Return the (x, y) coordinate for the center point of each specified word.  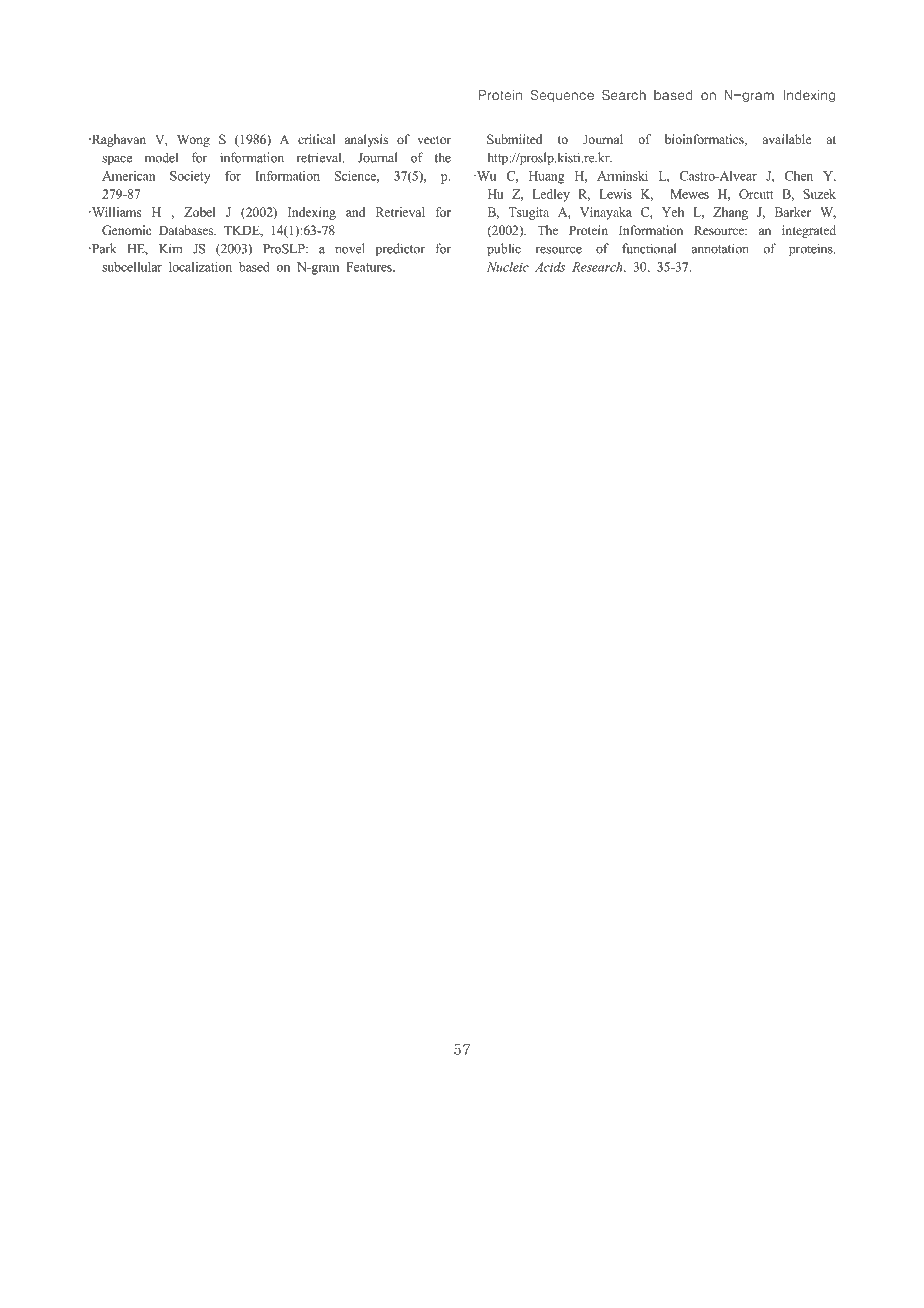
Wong (193, 140)
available (787, 139)
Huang (547, 177)
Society (190, 177)
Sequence (562, 95)
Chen (799, 176)
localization (200, 267)
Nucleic (508, 267)
